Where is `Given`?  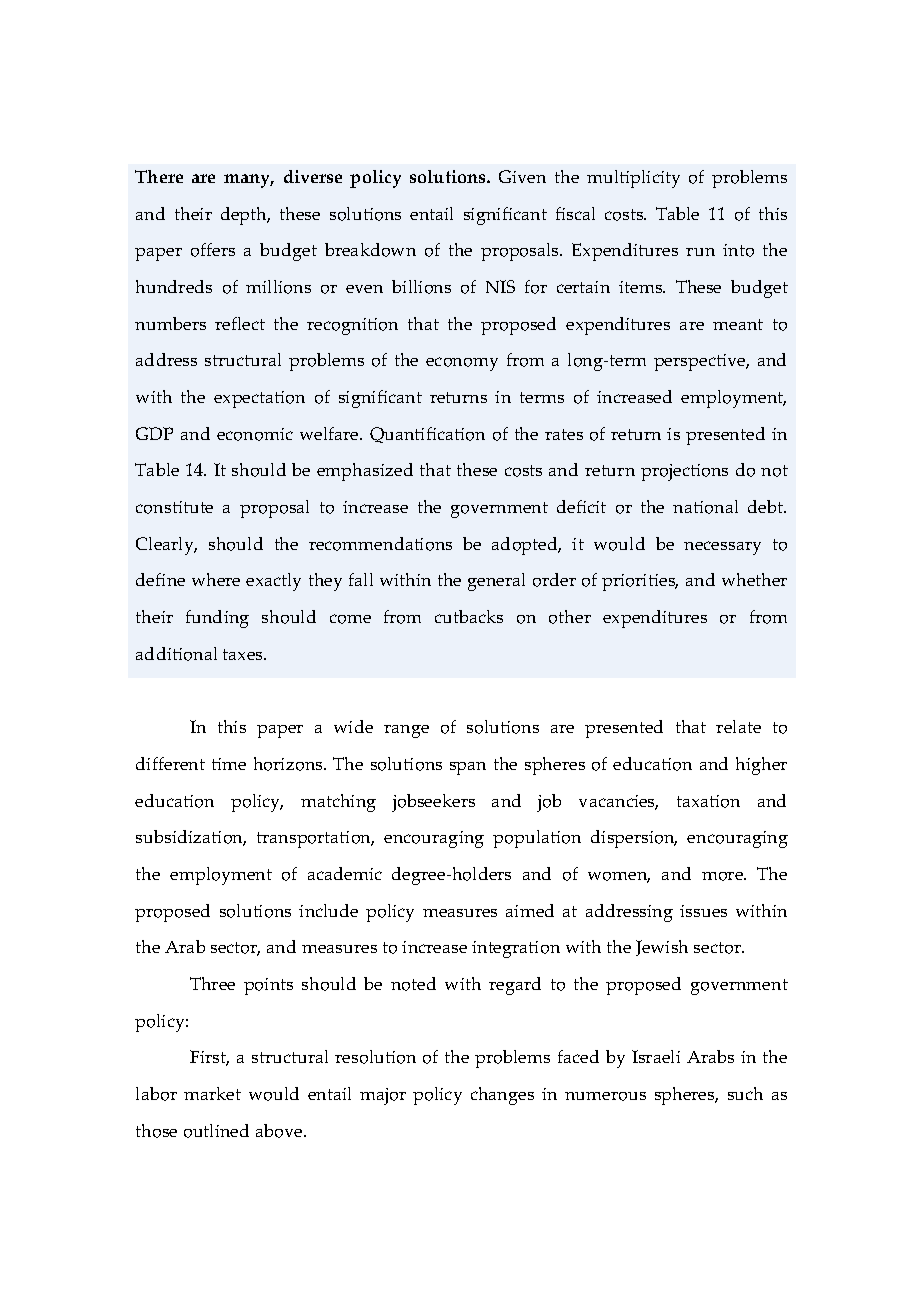 Given is located at coordinates (522, 176).
